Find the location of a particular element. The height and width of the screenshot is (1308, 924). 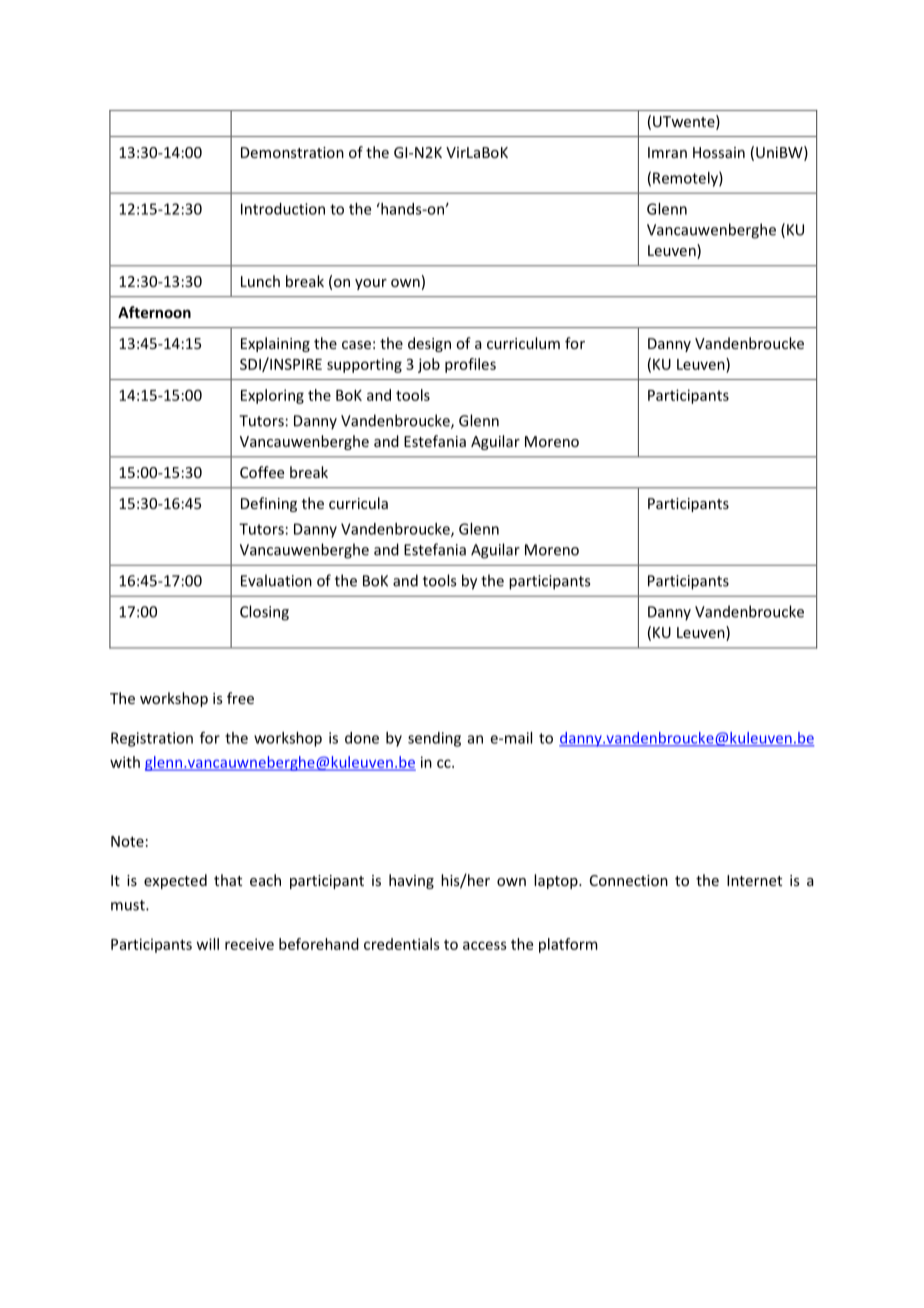

credentials is located at coordinates (402, 944).
